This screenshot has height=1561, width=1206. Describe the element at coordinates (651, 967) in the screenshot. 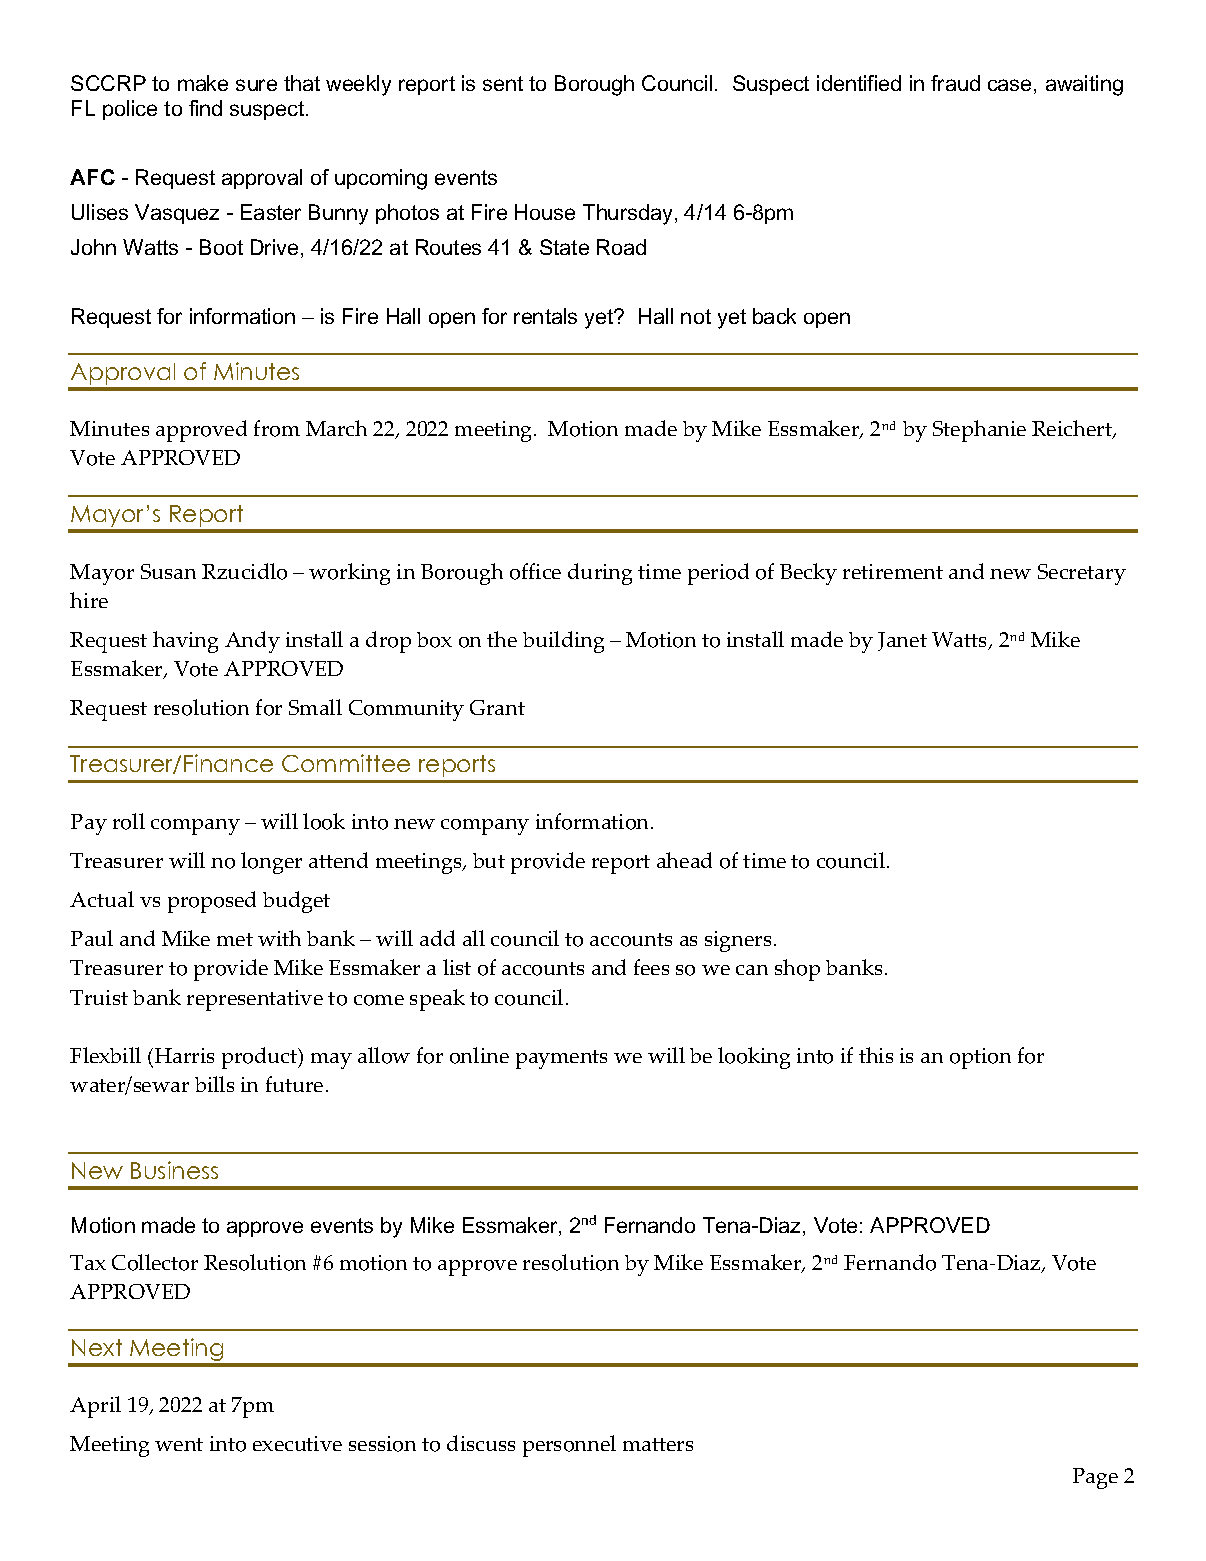

I see `fees` at that location.
